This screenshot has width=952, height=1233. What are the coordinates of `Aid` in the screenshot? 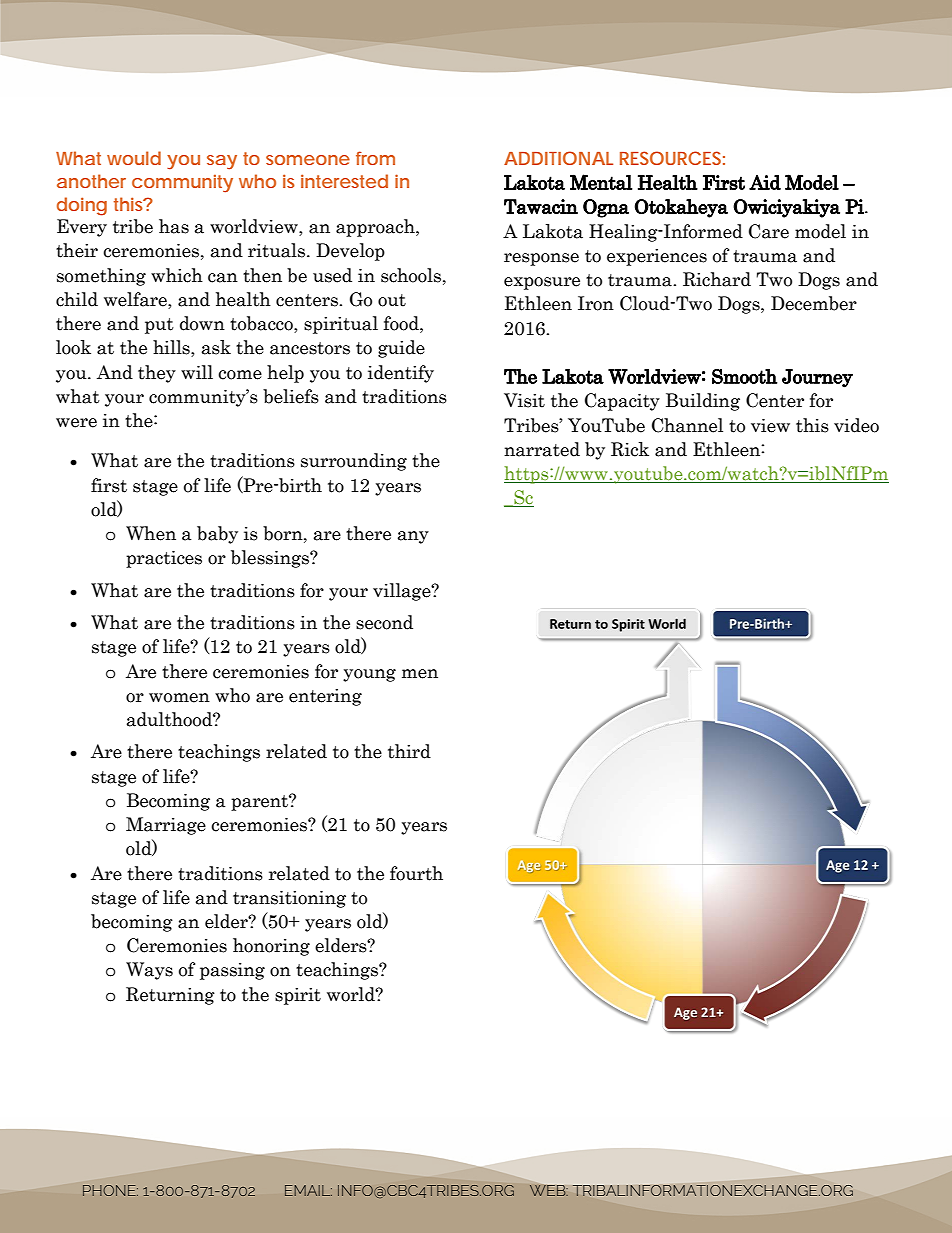 It's located at (765, 182).
